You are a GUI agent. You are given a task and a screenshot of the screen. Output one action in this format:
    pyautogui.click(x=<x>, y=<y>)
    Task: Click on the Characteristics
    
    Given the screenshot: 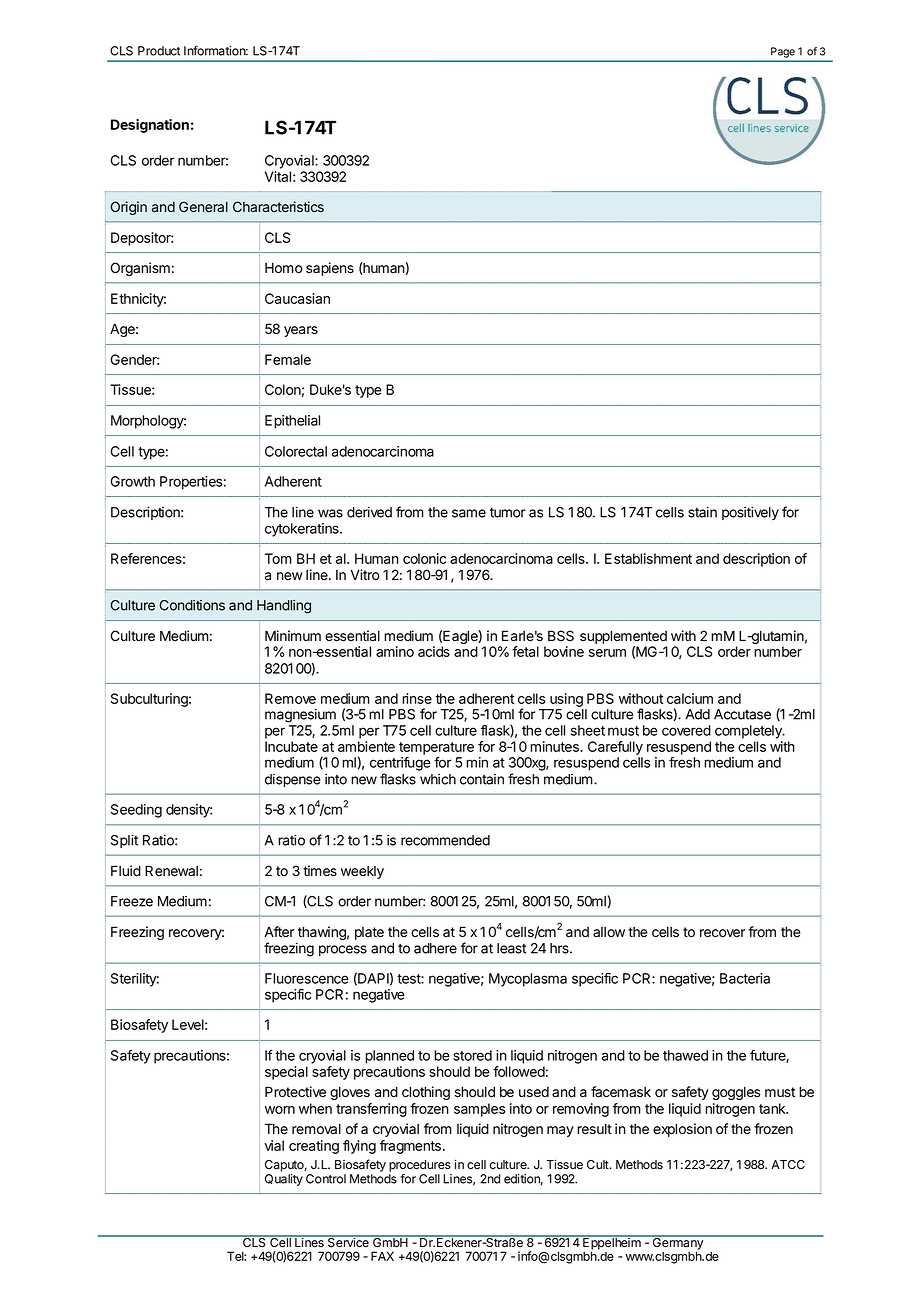 What is the action you would take?
    pyautogui.click(x=278, y=207)
